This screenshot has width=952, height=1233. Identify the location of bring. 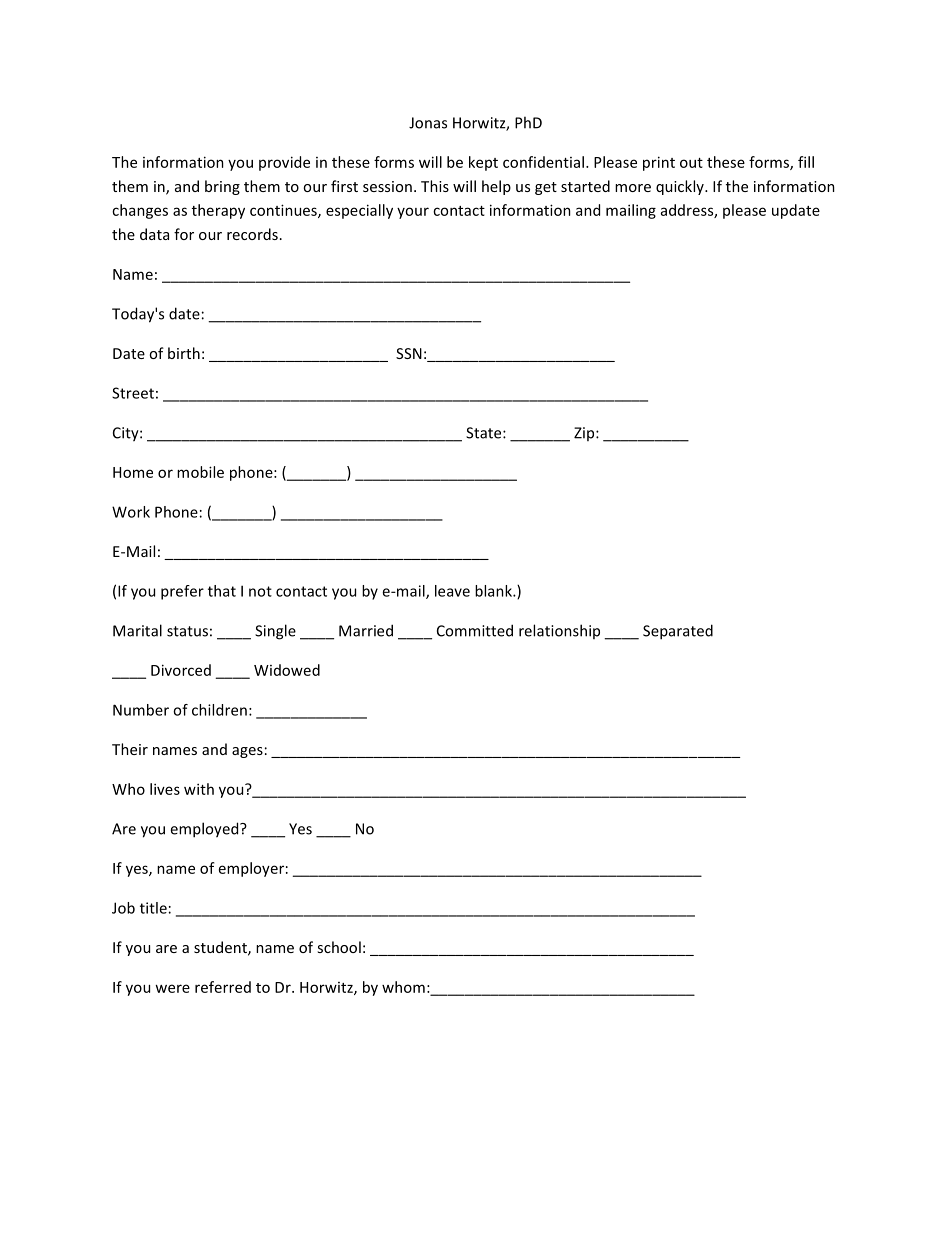
(222, 187).
